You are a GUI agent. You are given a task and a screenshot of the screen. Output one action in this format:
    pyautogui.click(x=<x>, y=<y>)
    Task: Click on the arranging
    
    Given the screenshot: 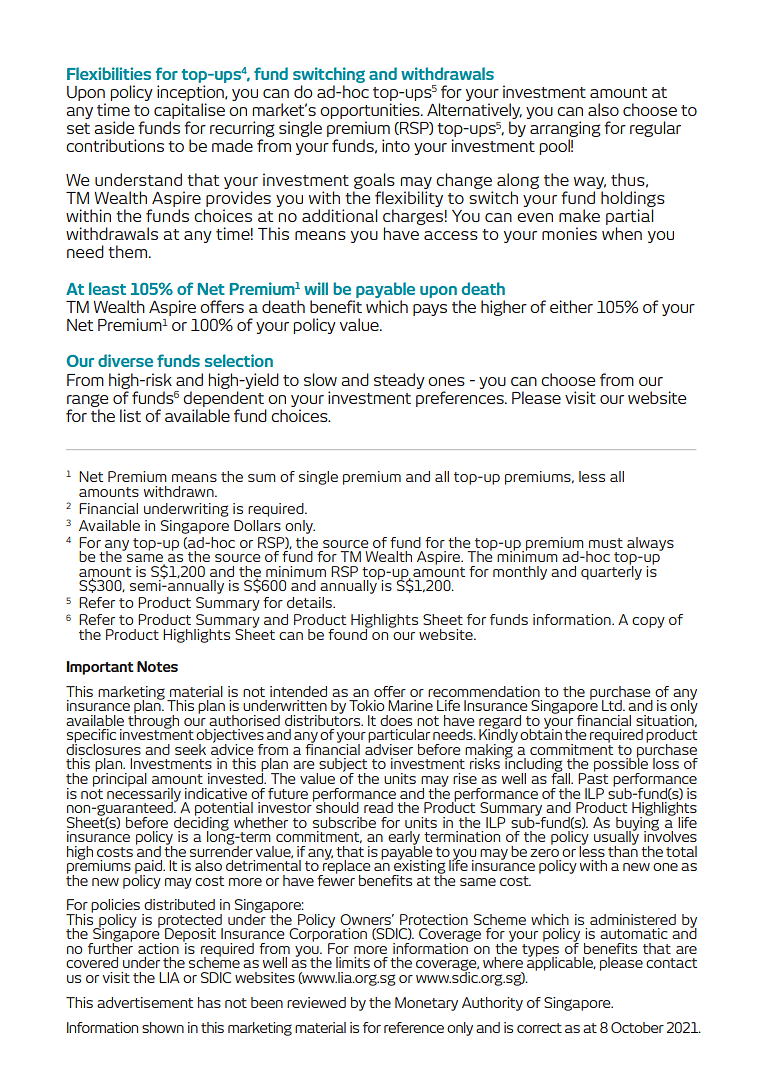 What is the action you would take?
    pyautogui.click(x=565, y=130)
